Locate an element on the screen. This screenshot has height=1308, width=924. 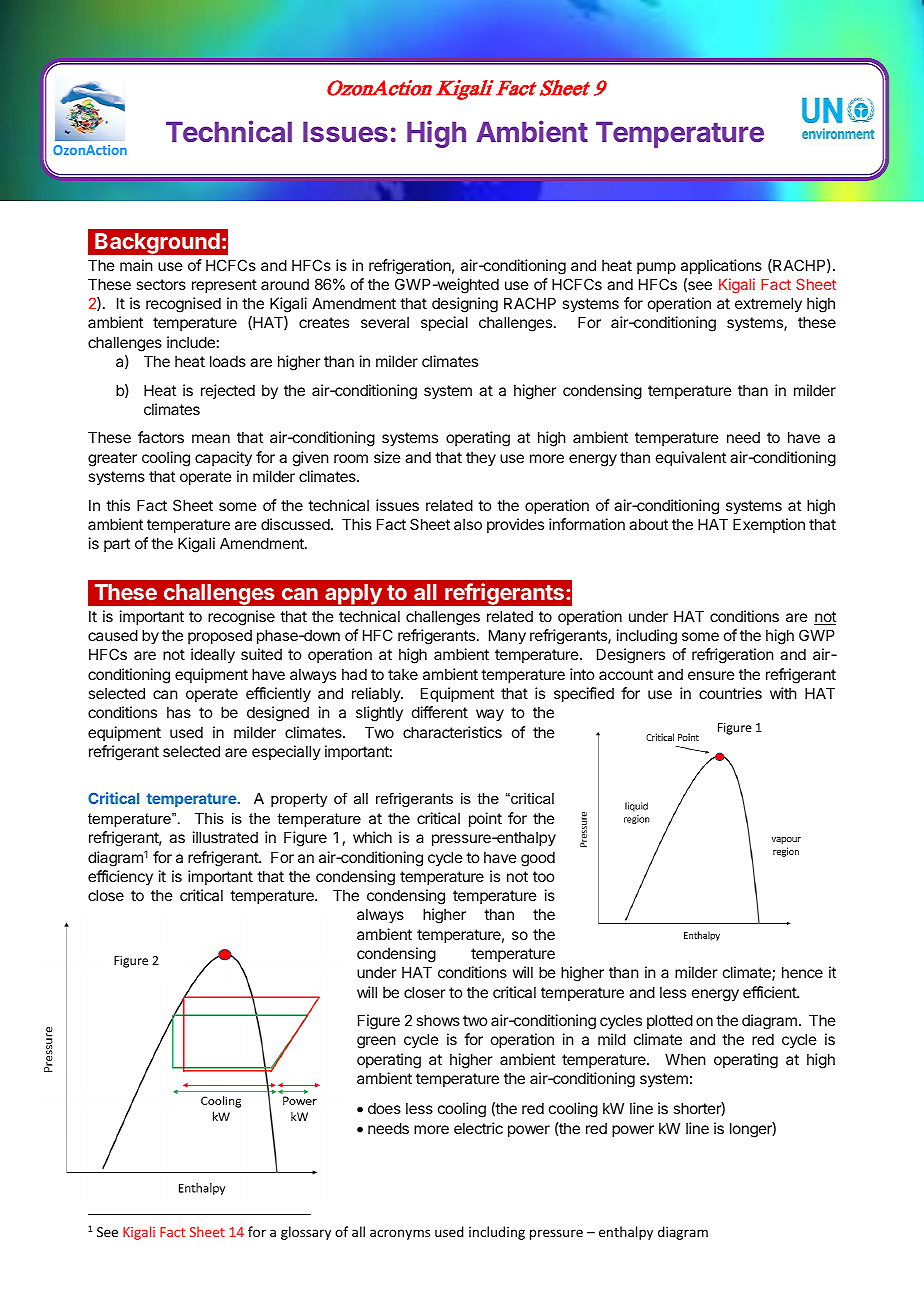
characteristics is located at coordinates (452, 732).
